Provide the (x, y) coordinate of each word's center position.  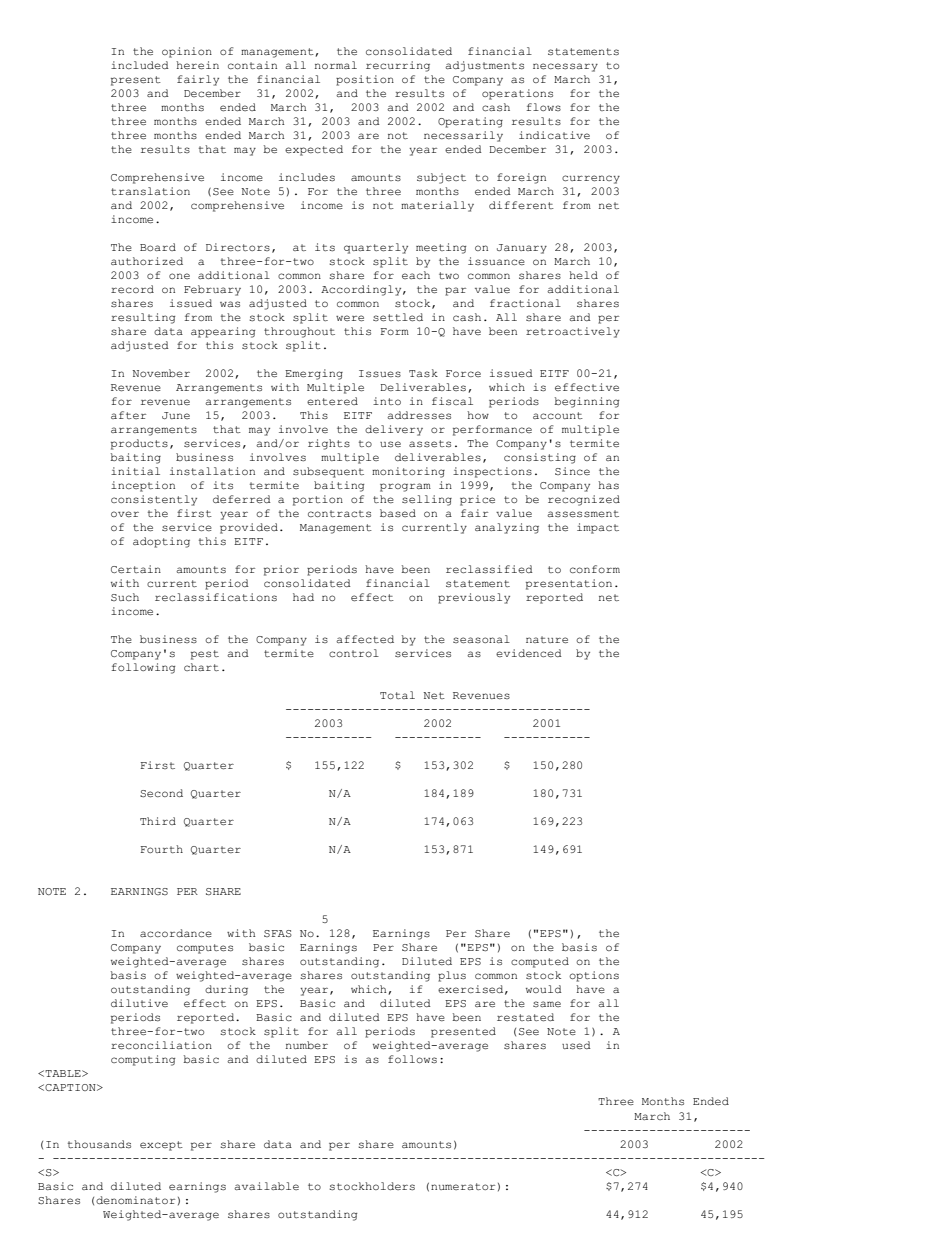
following (143, 668)
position (365, 80)
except (161, 1146)
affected (365, 639)
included (140, 65)
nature (547, 640)
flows (544, 107)
